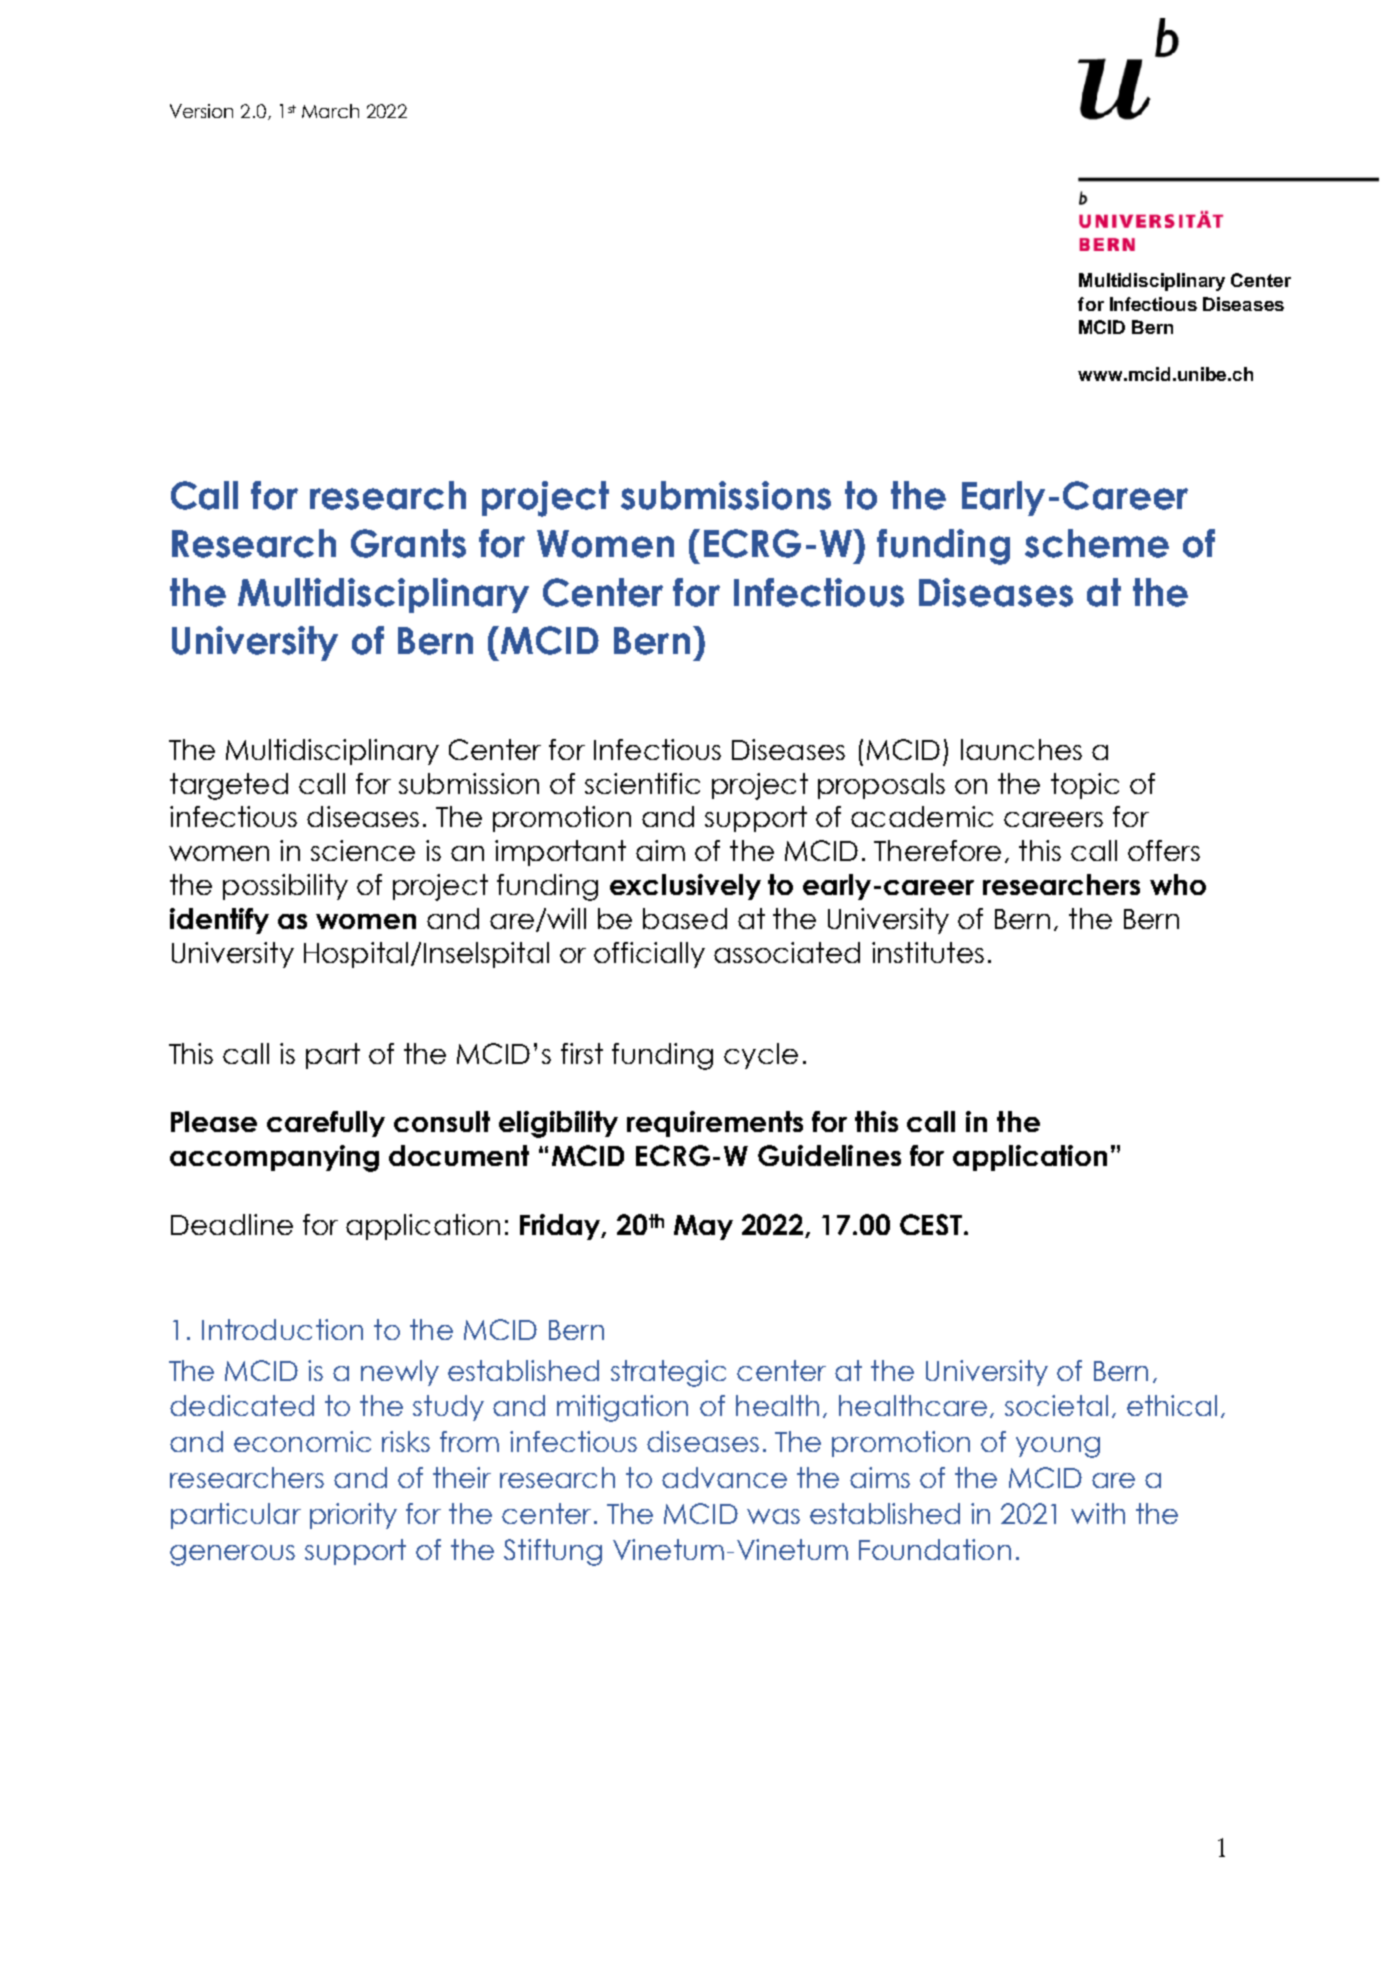 The width and height of the screenshot is (1398, 1978). What do you see at coordinates (761, 1056) in the screenshot?
I see `cycle` at bounding box center [761, 1056].
